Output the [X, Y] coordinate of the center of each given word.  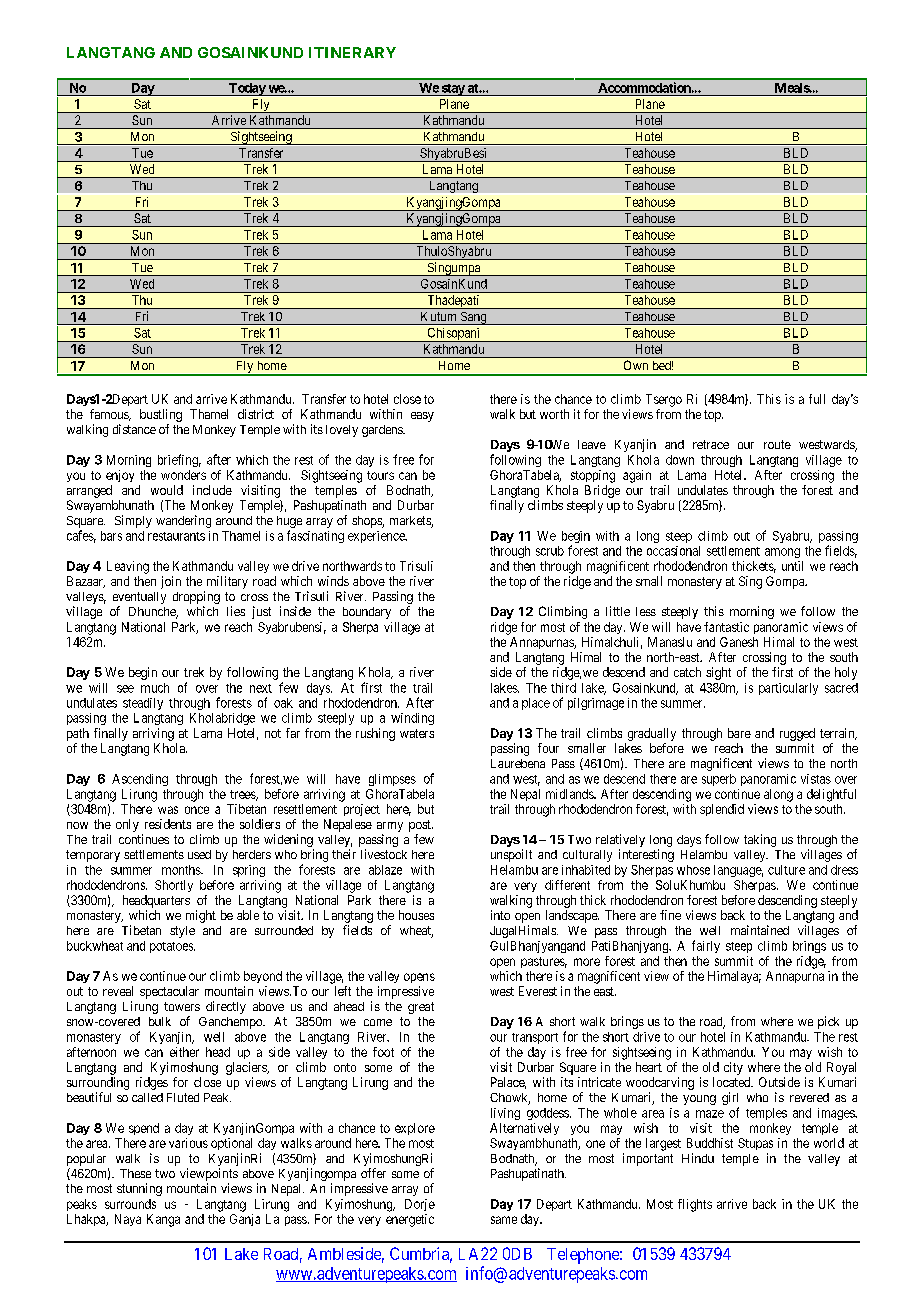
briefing [179, 460]
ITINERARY [352, 52]
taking [760, 840]
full [817, 399]
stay [452, 90]
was [168, 810]
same [504, 1220]
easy [422, 417]
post [421, 826]
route [777, 444]
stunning [139, 1189]
